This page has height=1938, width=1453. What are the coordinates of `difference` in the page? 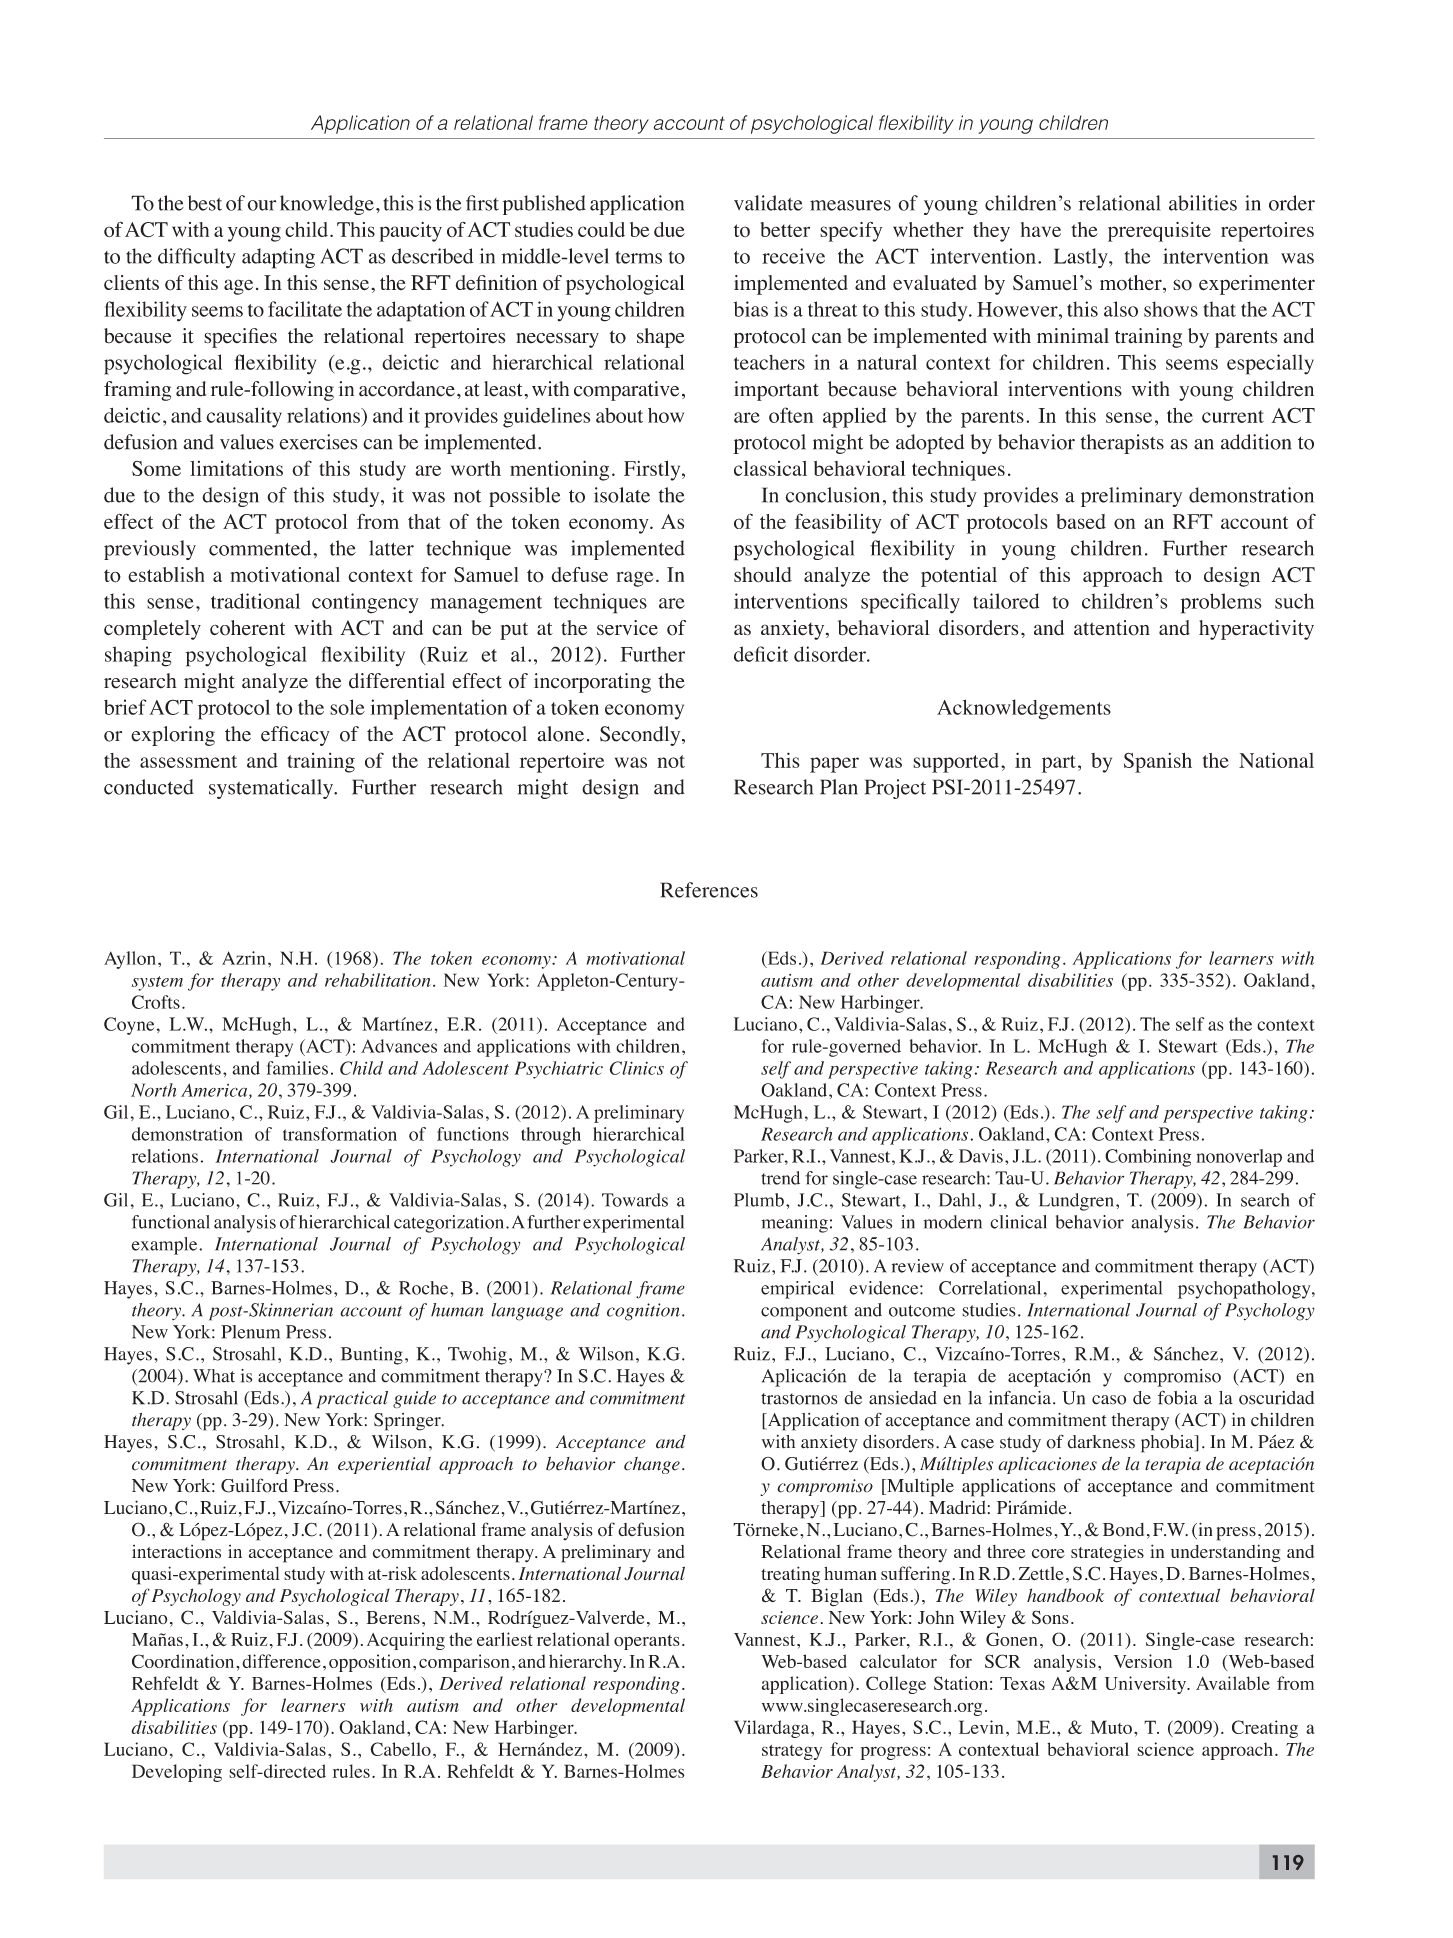 It's located at (281, 1661).
